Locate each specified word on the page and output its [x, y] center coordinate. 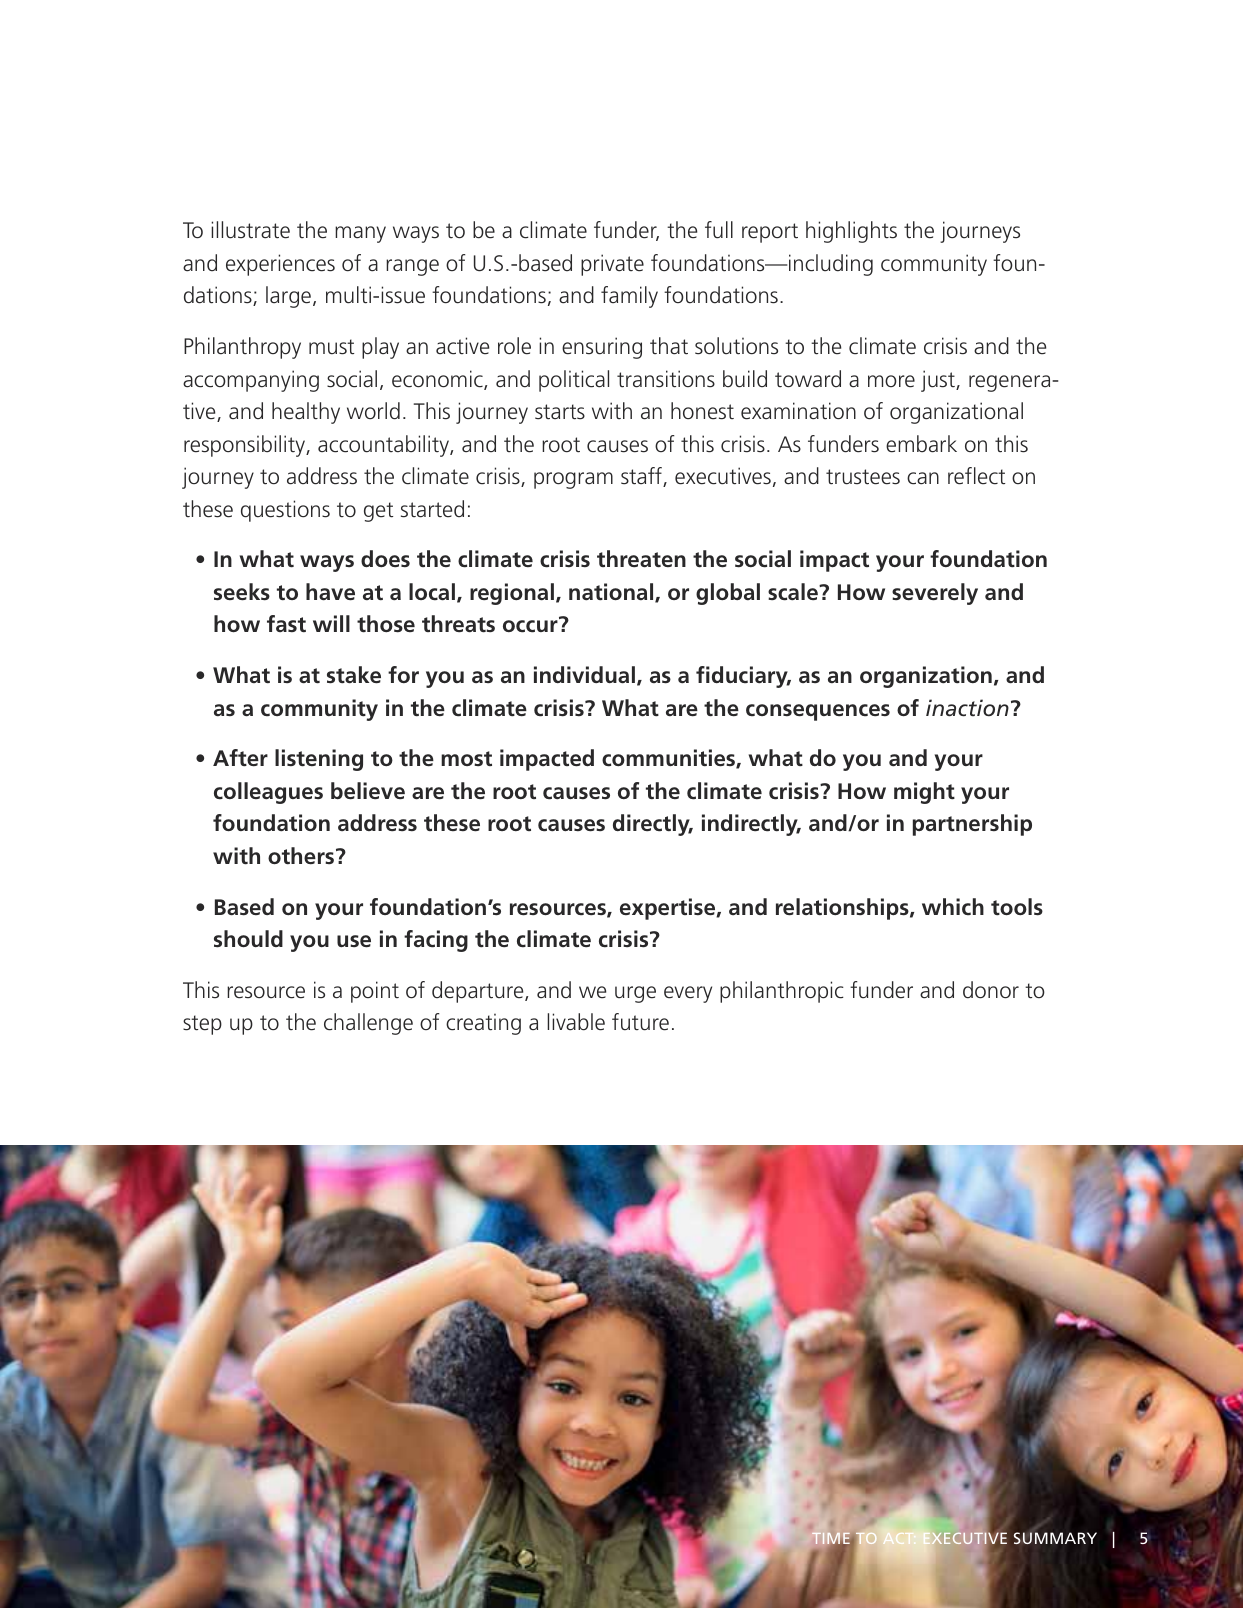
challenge [368, 1024]
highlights [851, 232]
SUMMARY [1055, 1538]
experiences [280, 265]
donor [991, 990]
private [612, 265]
